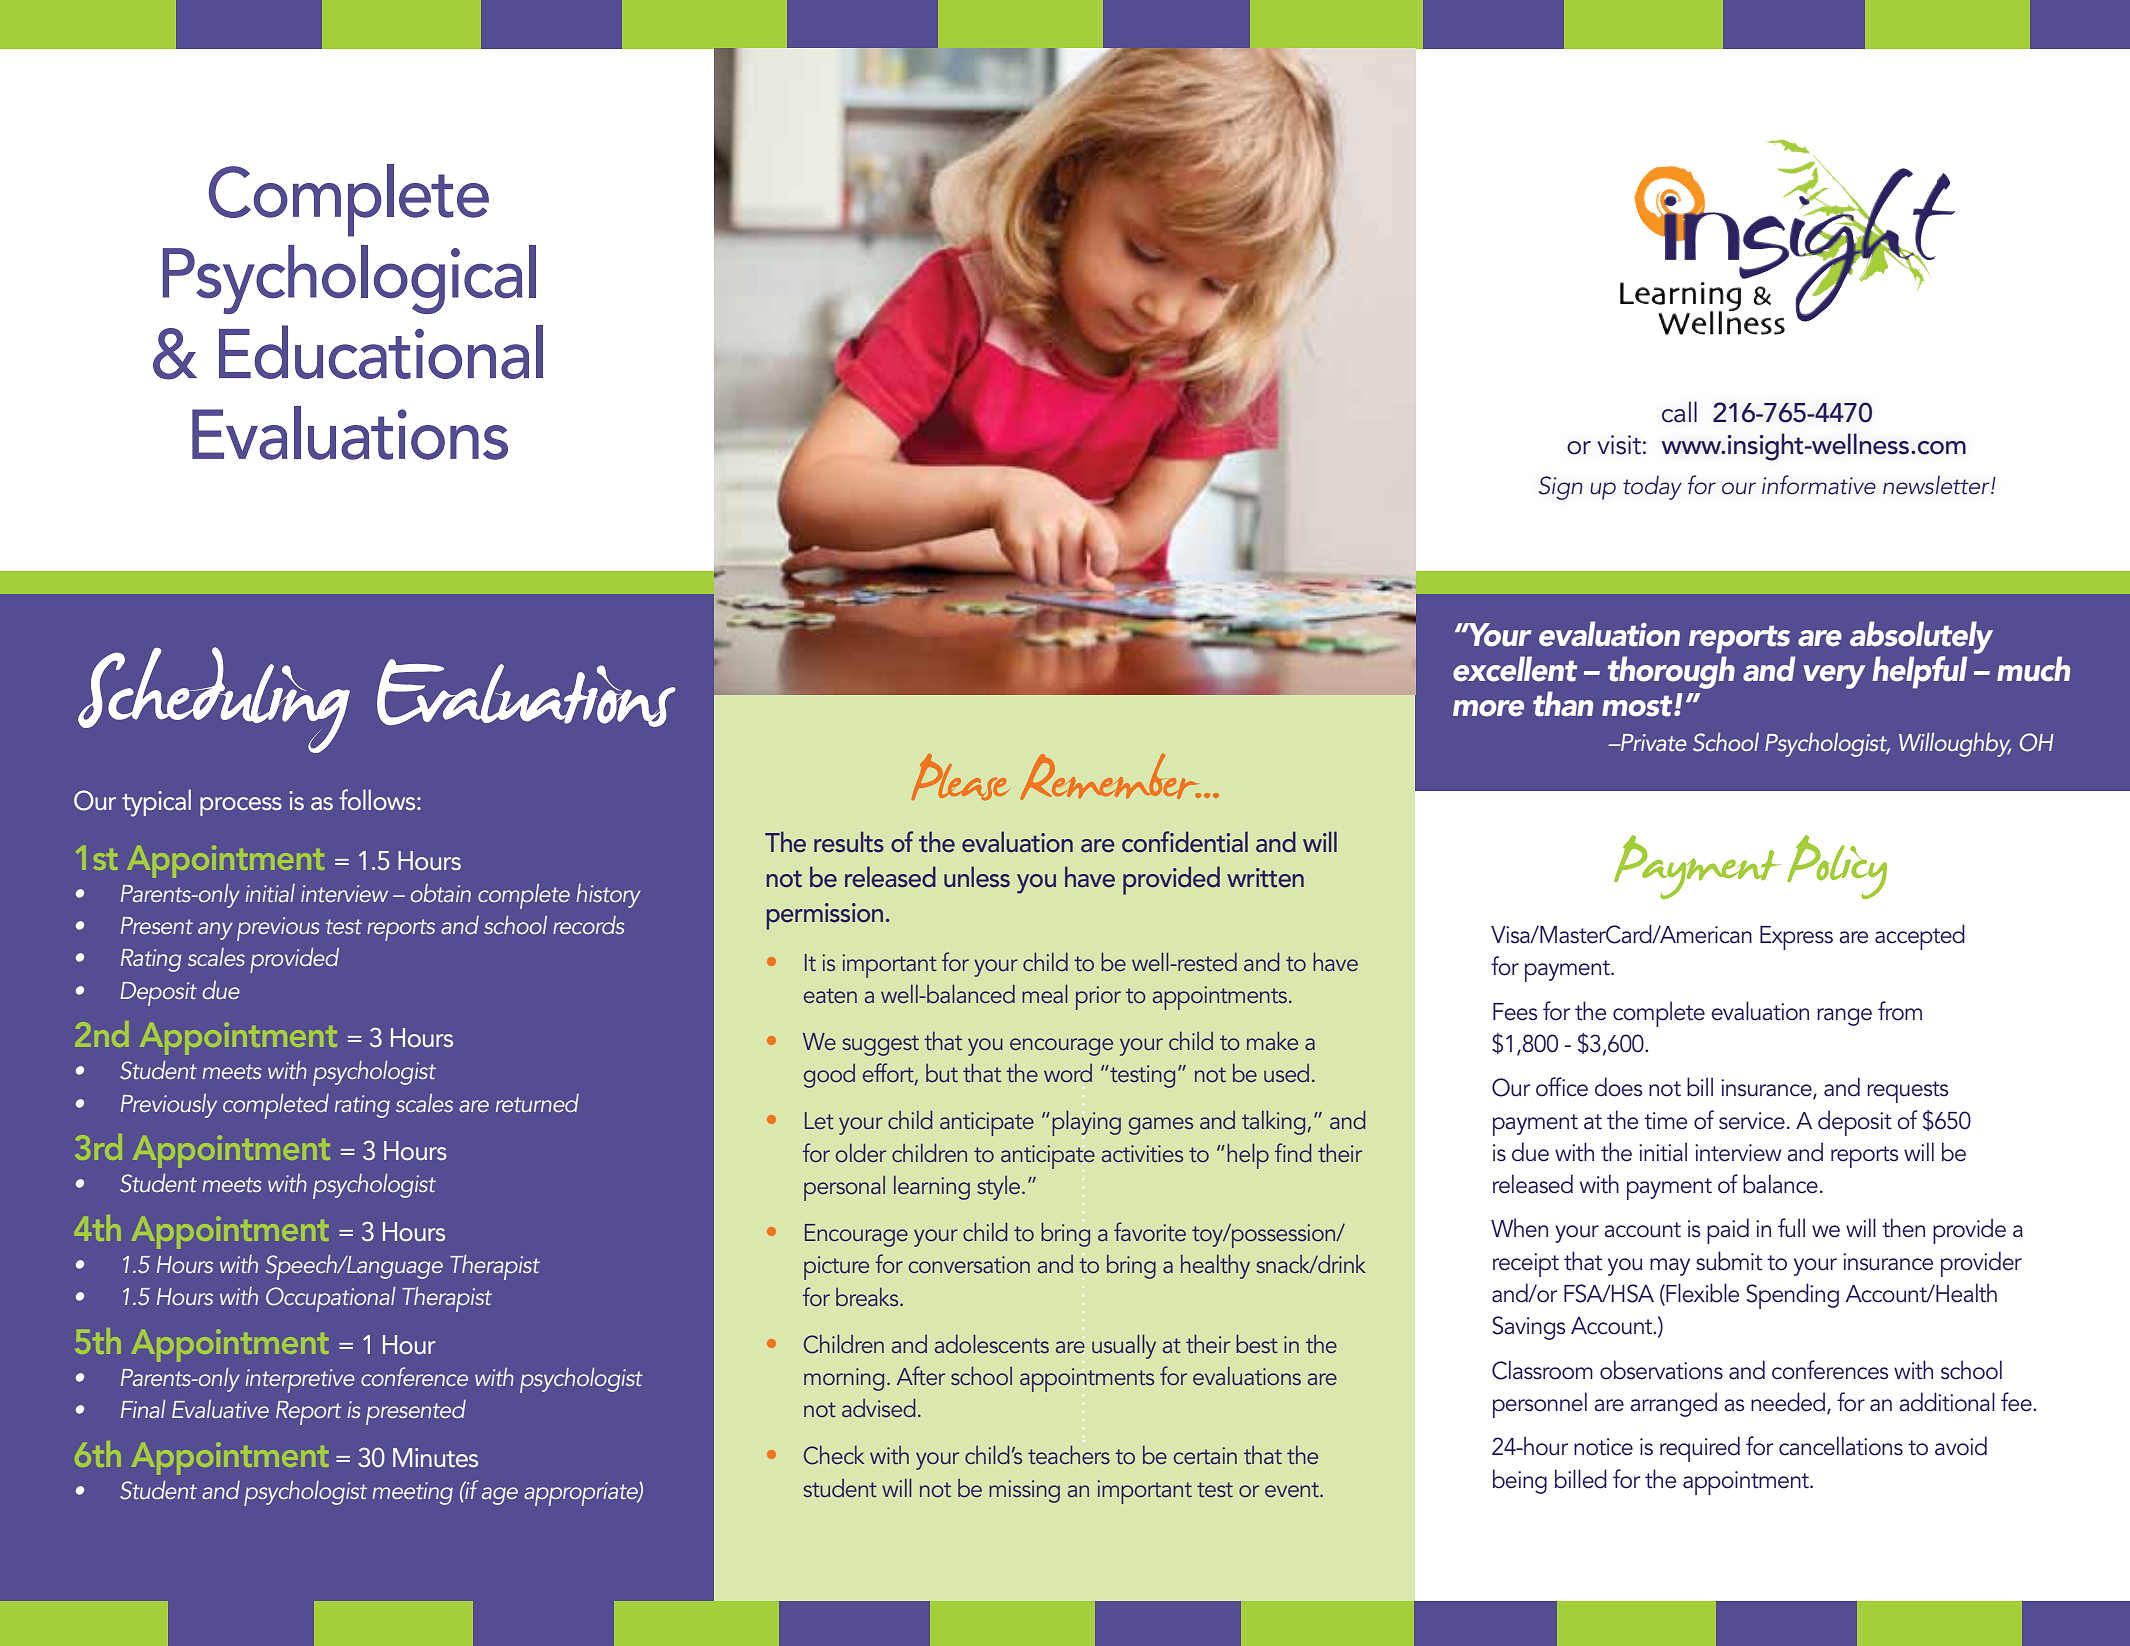 Image resolution: width=2130 pixels, height=1646 pixels. I want to click on Minutes, so click(435, 1458).
